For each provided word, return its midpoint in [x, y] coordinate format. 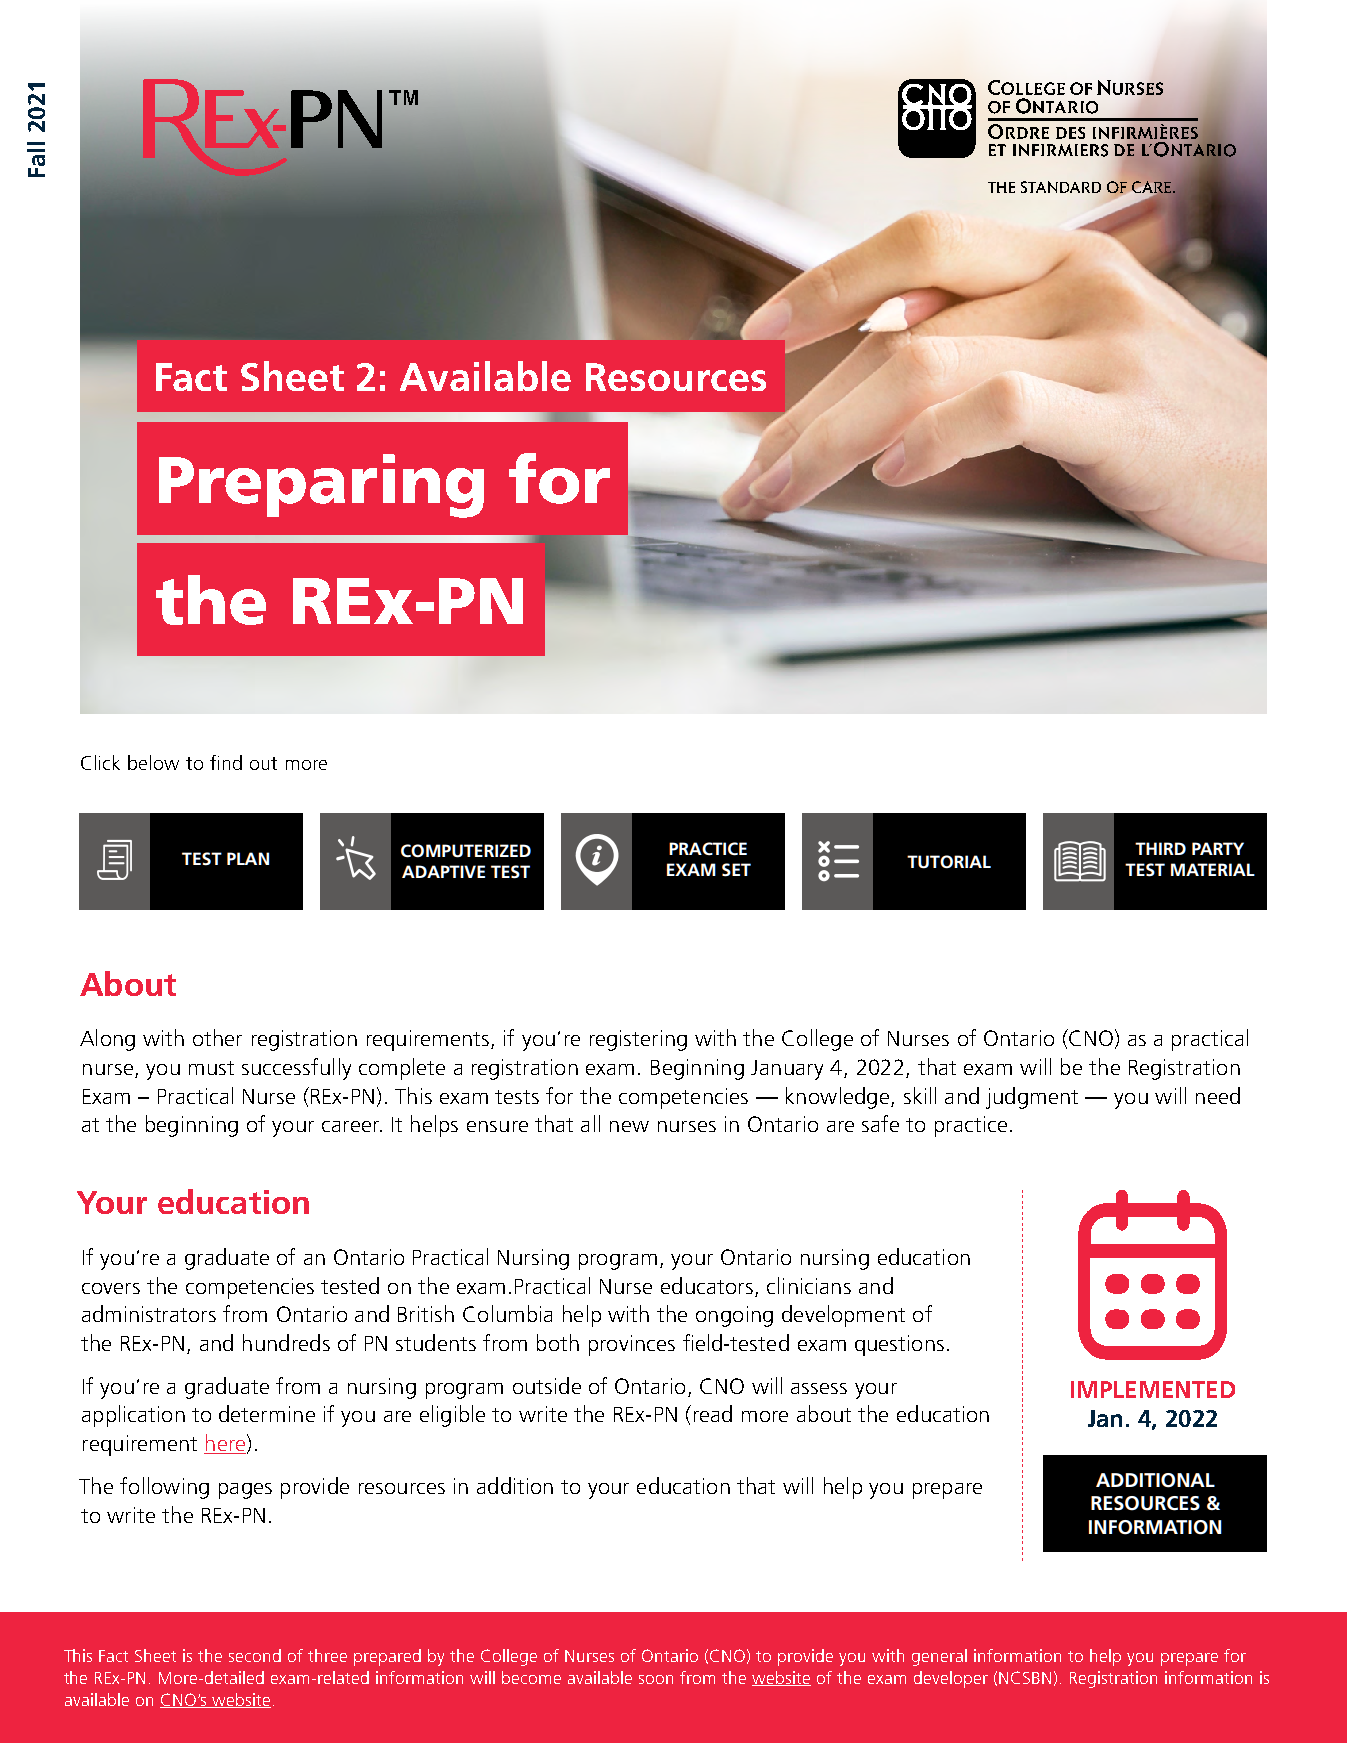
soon [656, 1679]
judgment [1032, 1098]
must [211, 1068]
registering [638, 1040]
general [939, 1657]
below [153, 762]
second [255, 1655]
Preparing [321, 486]
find [226, 762]
